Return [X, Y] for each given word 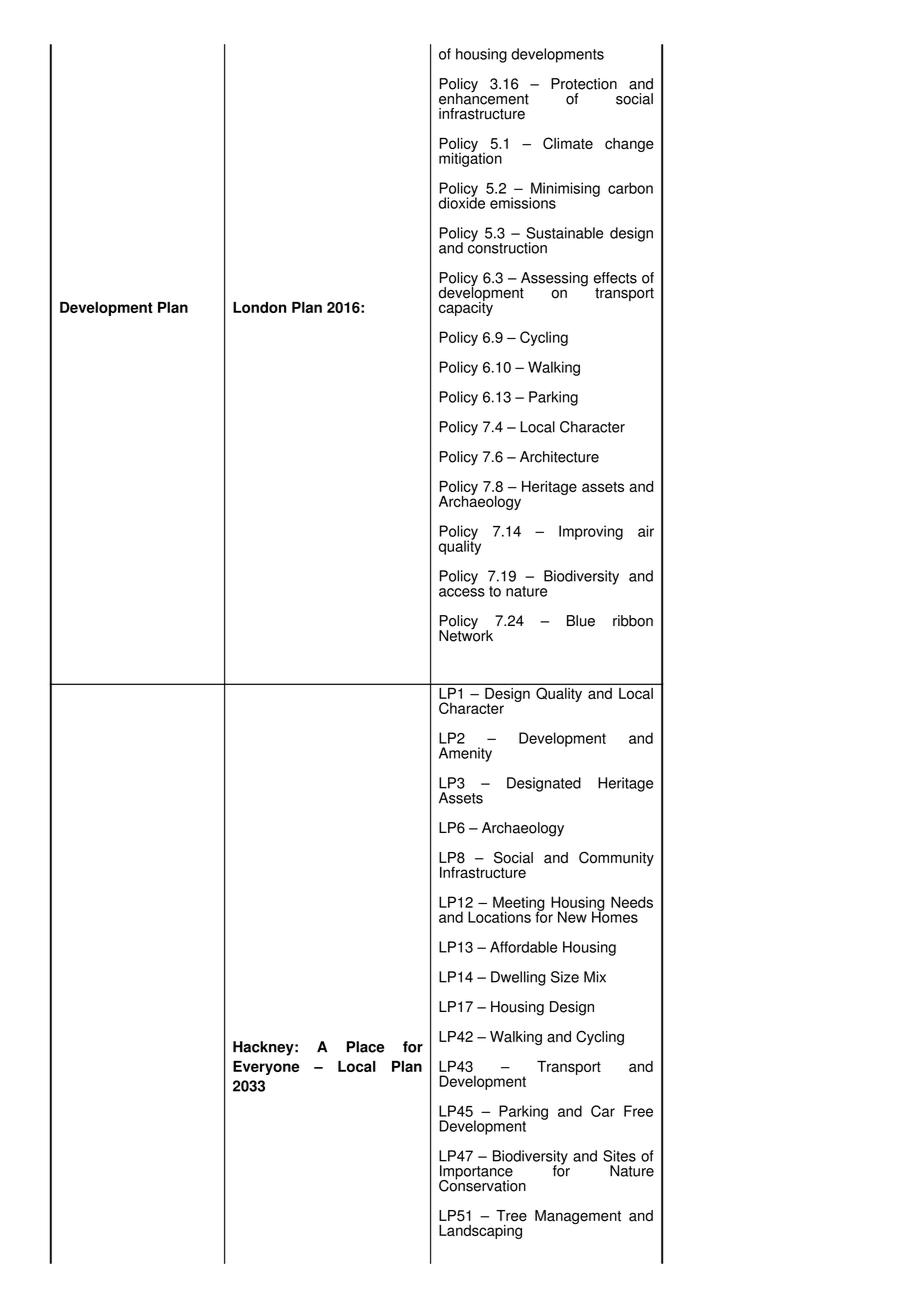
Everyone [266, 1068]
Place [365, 1047]
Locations [499, 917]
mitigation [470, 158]
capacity [466, 307]
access [462, 592]
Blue [581, 621]
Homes [615, 916]
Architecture [559, 457]
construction [507, 247]
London [259, 307]
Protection [584, 84]
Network [466, 634]
